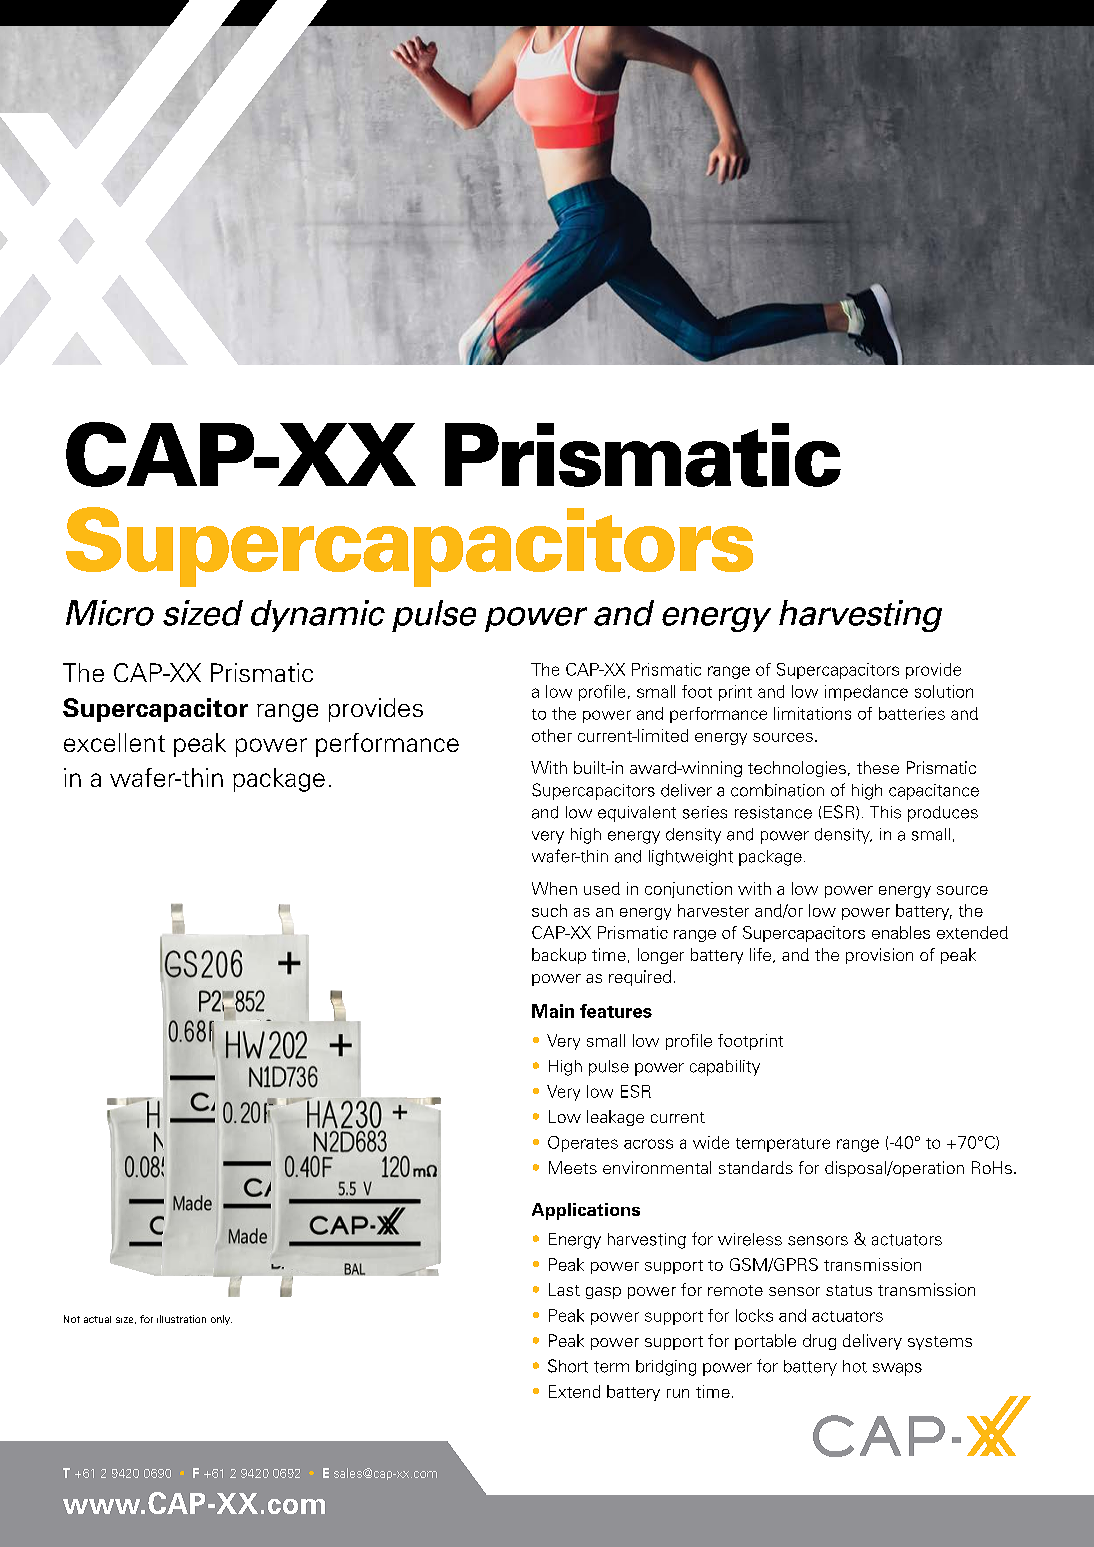 This screenshot has height=1547, width=1094. What do you see at coordinates (549, 910) in the screenshot?
I see `such` at bounding box center [549, 910].
